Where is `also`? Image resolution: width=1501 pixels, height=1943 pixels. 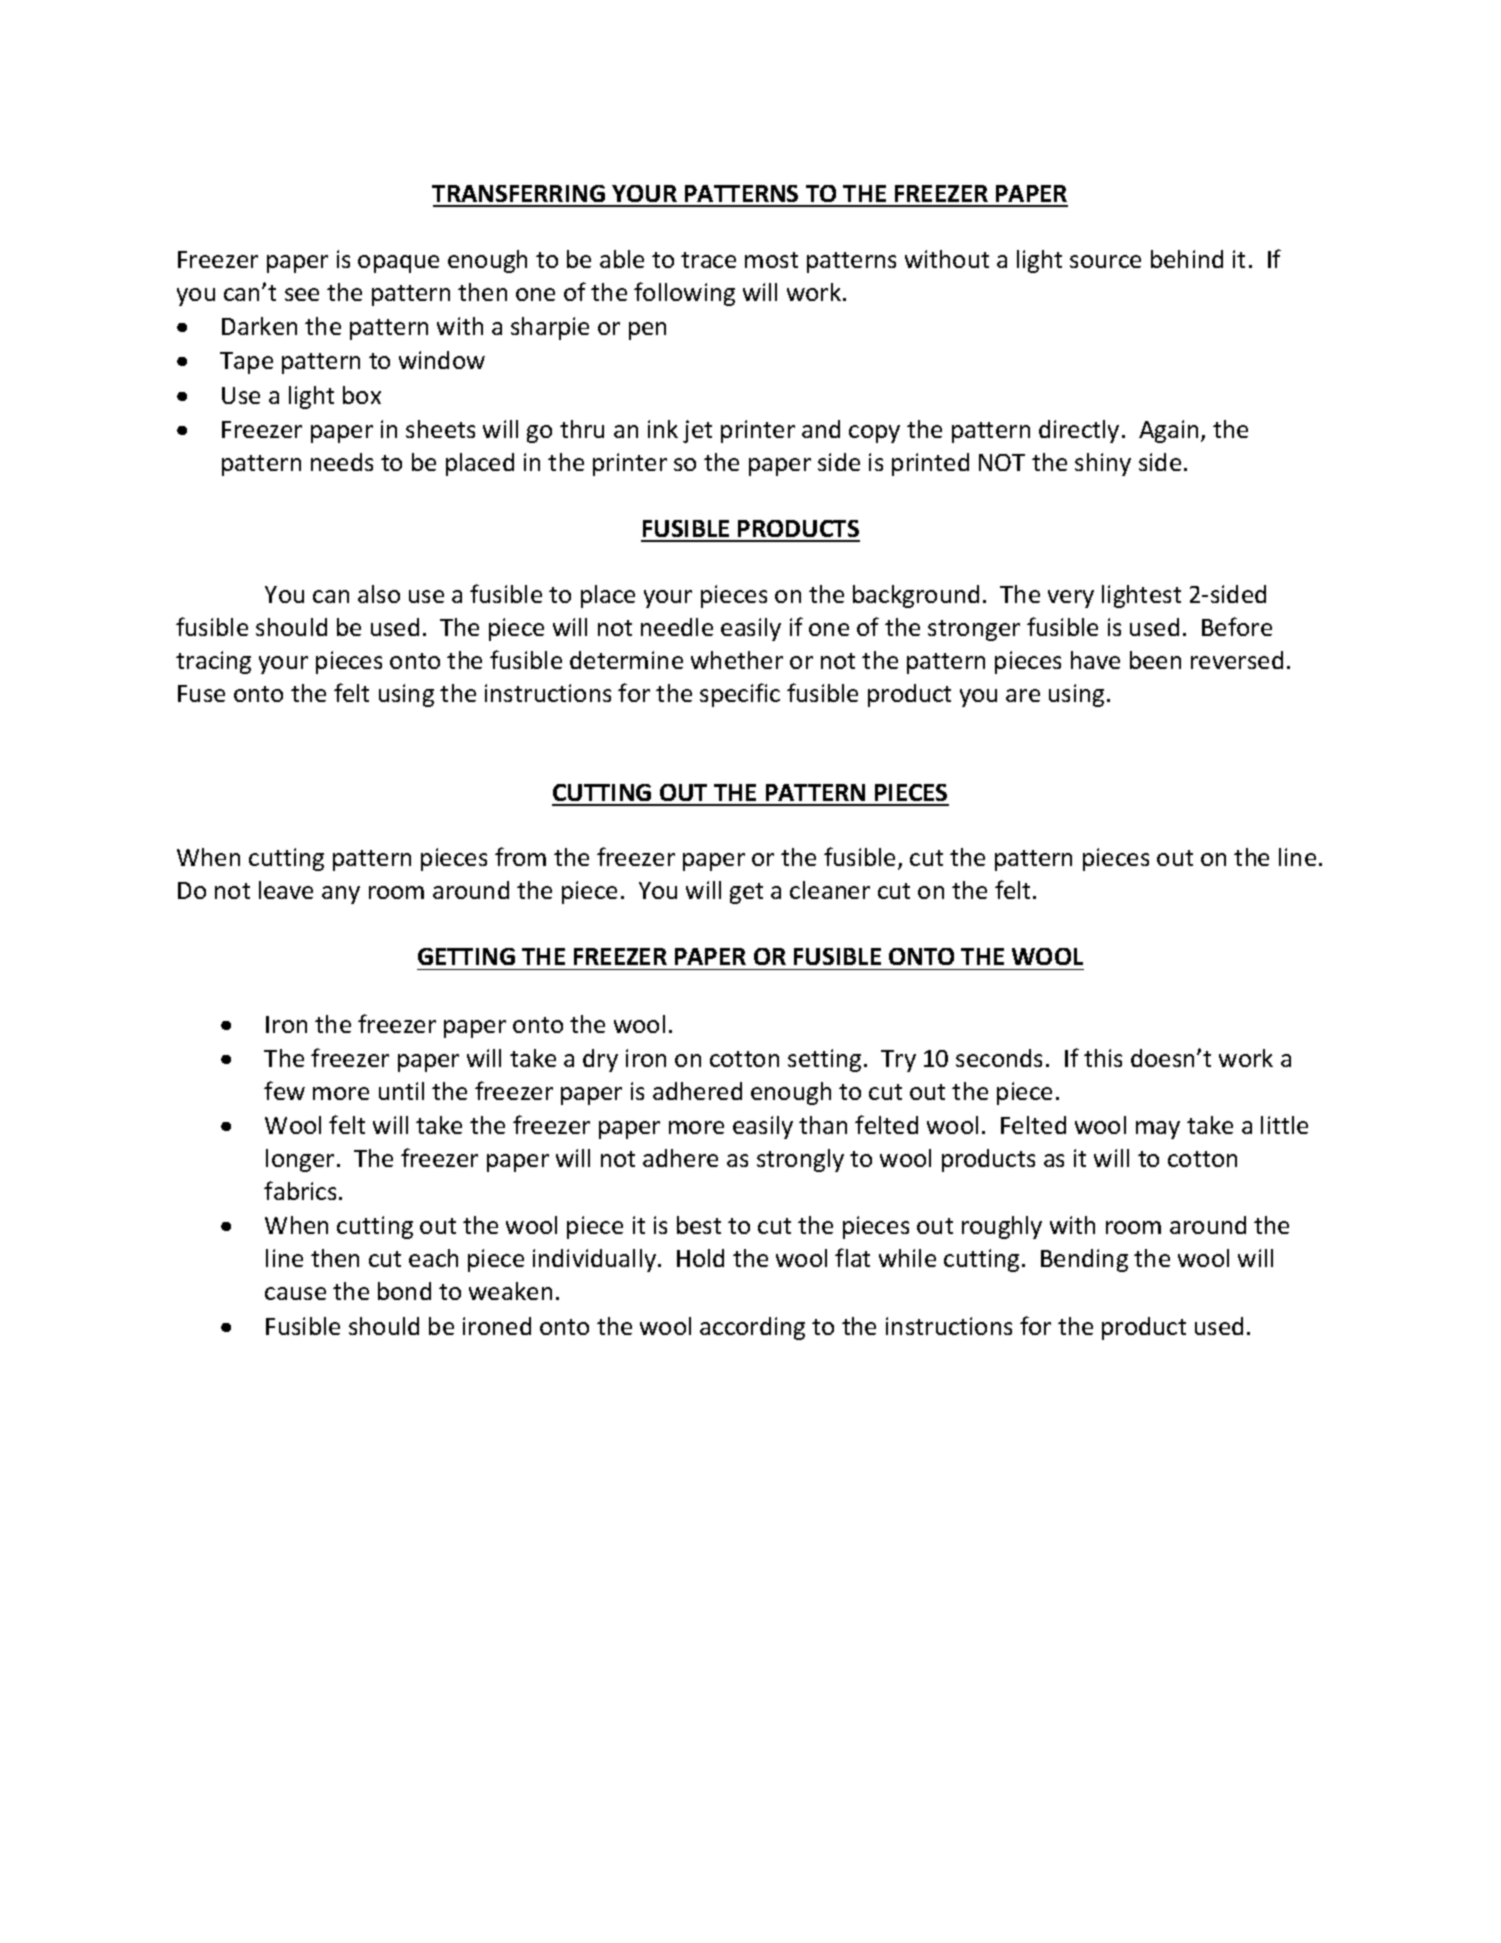 also is located at coordinates (379, 594).
